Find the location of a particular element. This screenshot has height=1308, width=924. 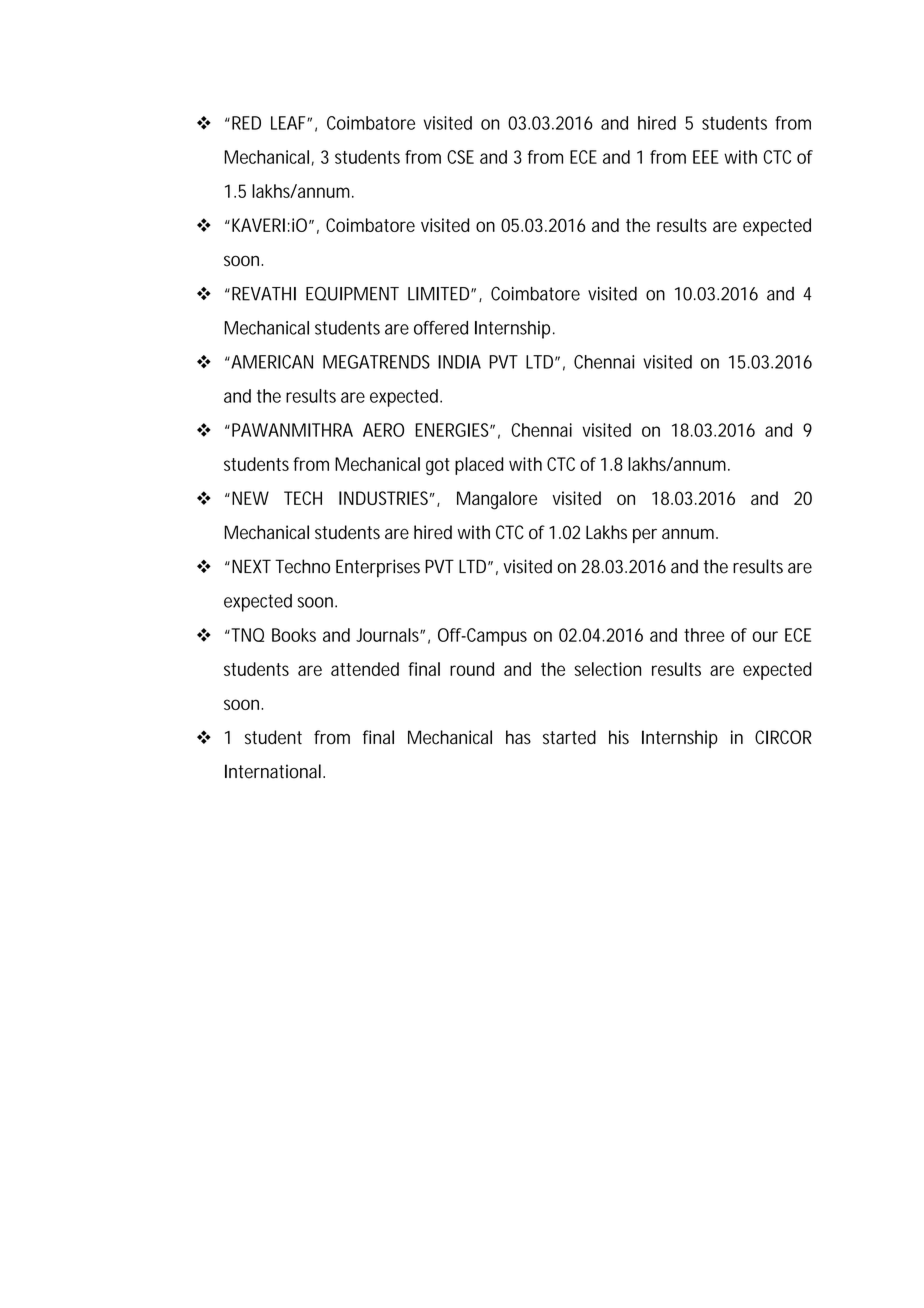

International is located at coordinates (273, 771).
